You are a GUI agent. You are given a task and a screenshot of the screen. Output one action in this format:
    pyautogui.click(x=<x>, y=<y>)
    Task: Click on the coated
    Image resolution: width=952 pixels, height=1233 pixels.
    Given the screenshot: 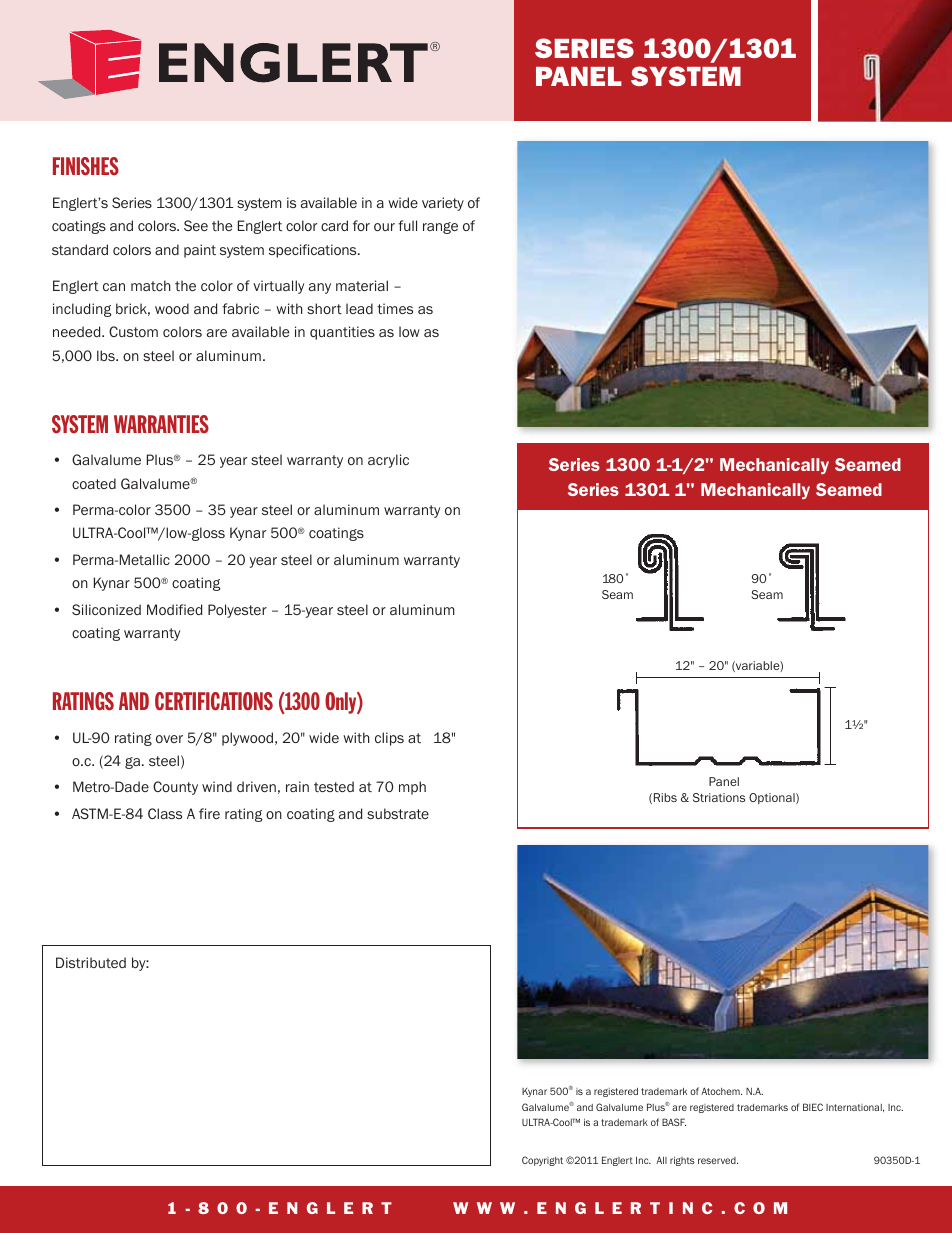 What is the action you would take?
    pyautogui.click(x=94, y=483)
